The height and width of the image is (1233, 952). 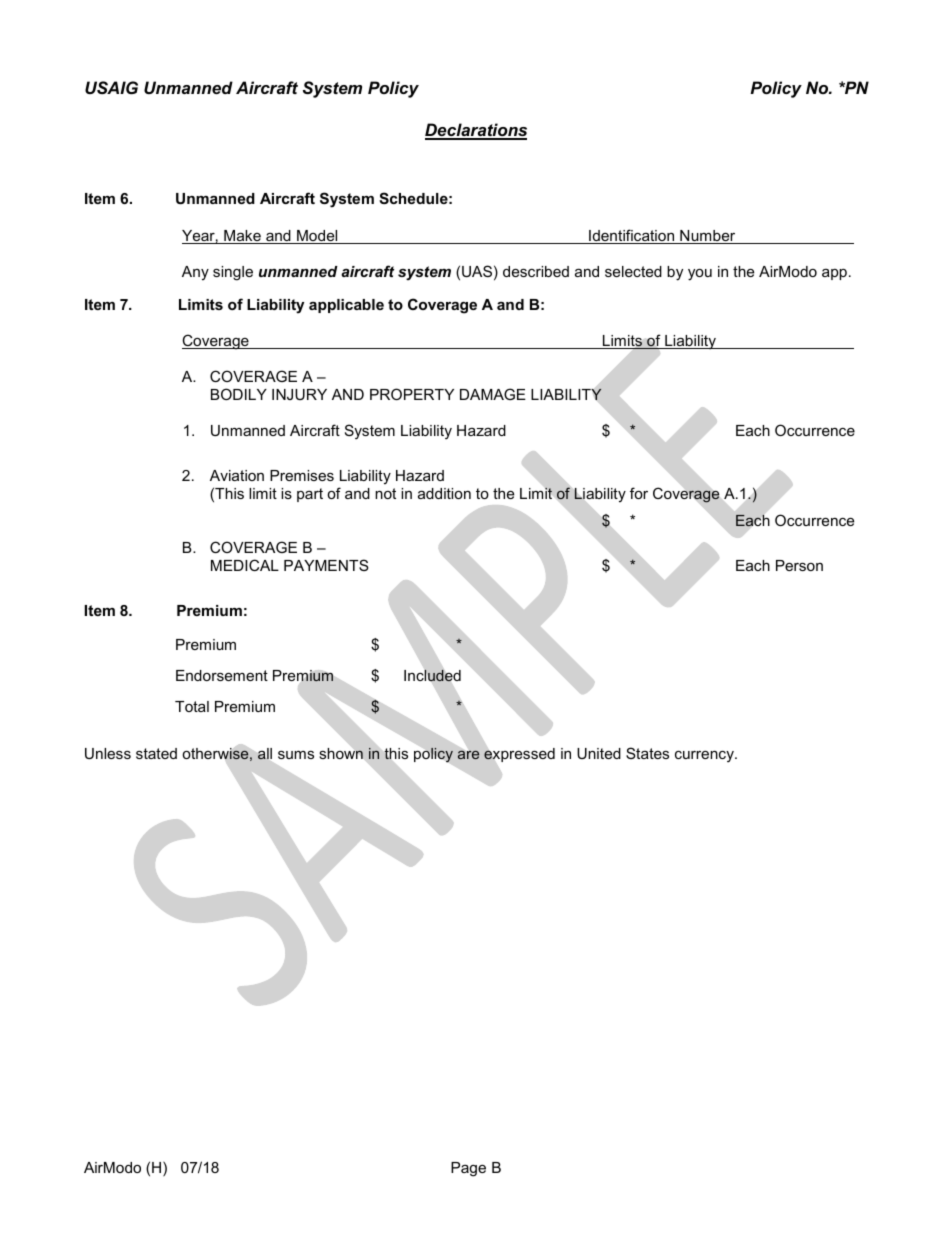 I want to click on Declarations, so click(x=476, y=131).
